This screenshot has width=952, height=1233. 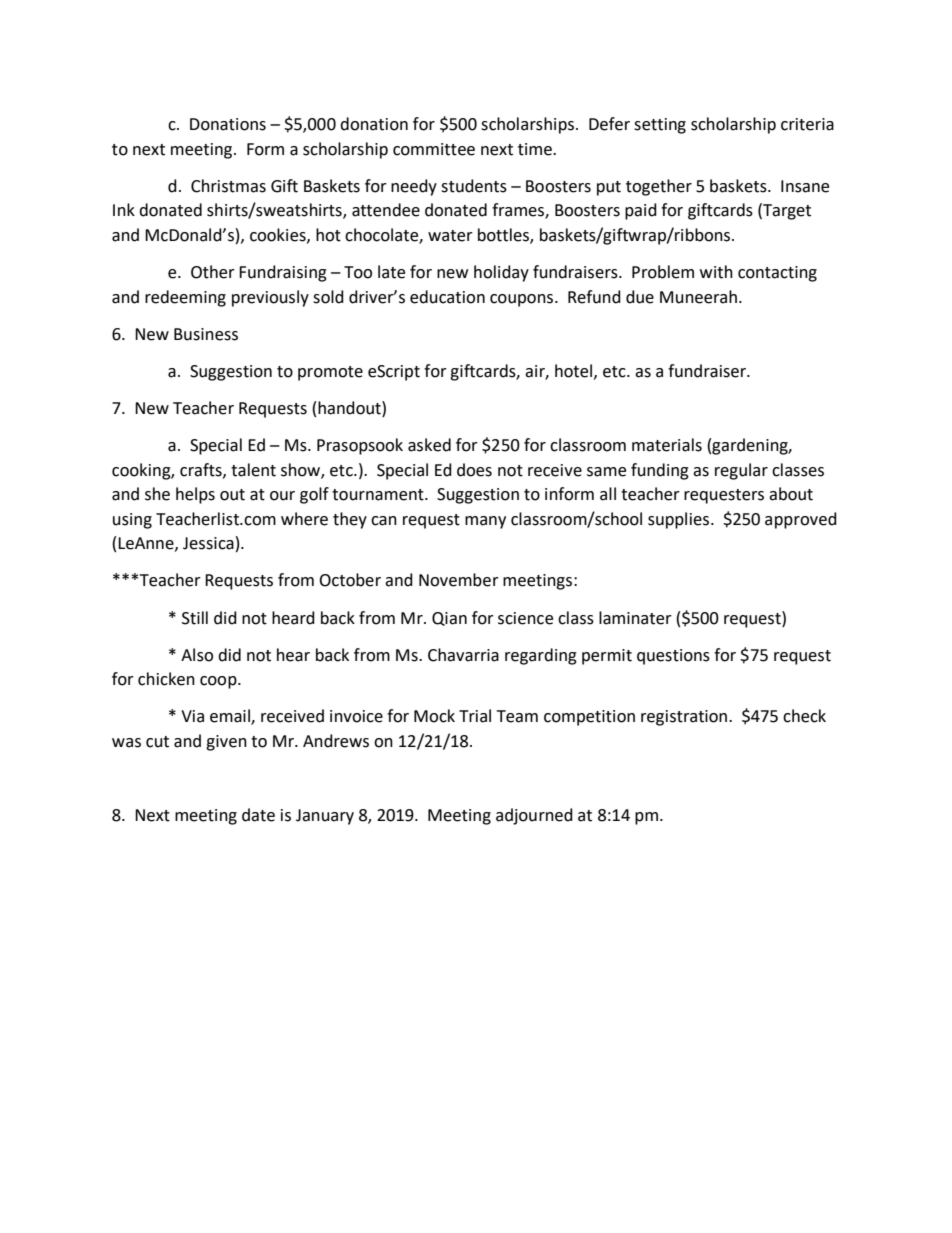 I want to click on date, so click(x=258, y=815).
